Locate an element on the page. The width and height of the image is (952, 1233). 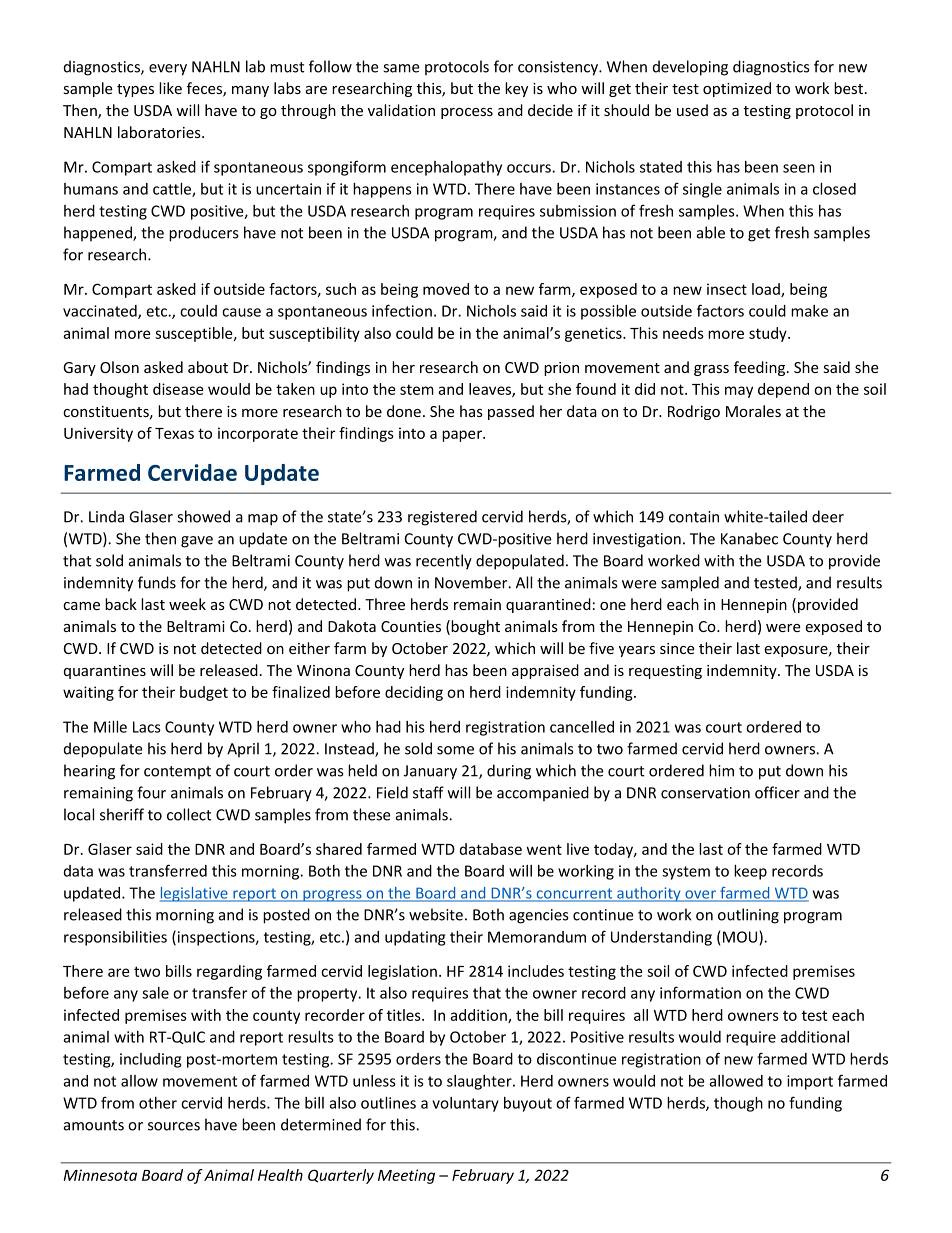
like is located at coordinates (170, 88).
